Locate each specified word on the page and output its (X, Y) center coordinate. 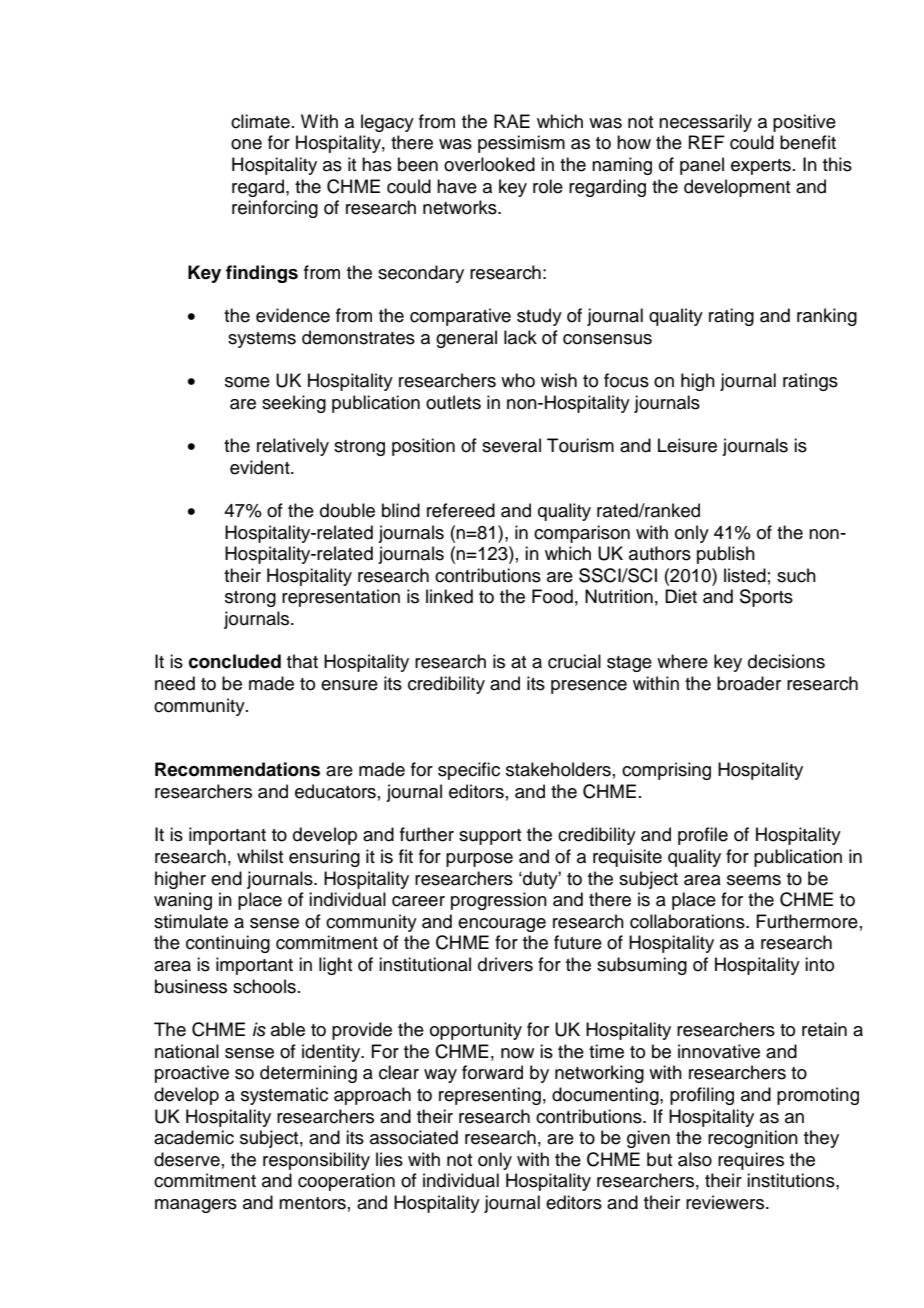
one (246, 144)
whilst (260, 856)
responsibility (316, 1161)
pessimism (521, 144)
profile (703, 836)
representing (490, 1096)
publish (726, 555)
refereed (461, 510)
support (490, 837)
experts (761, 167)
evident (261, 467)
